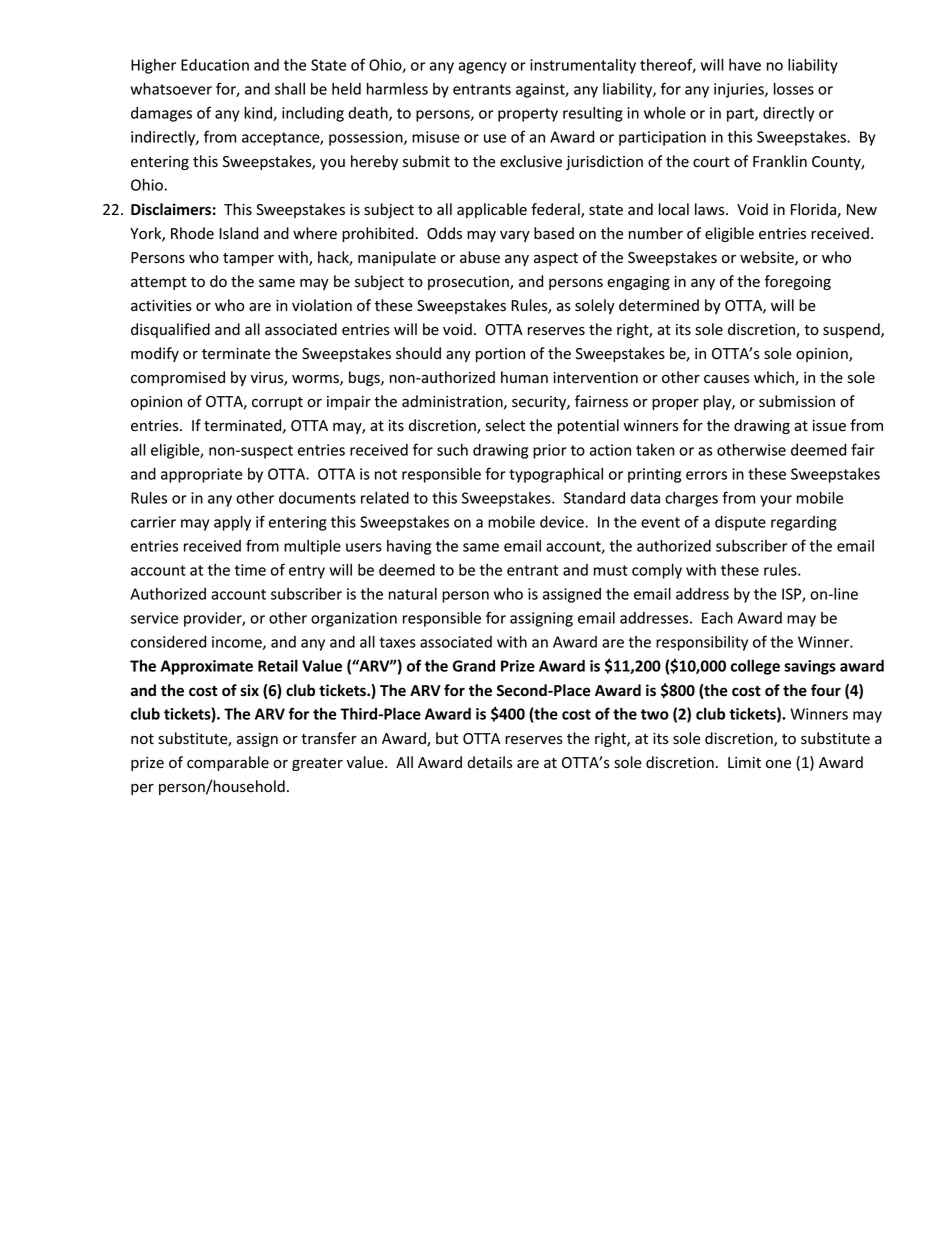  I want to click on agency, so click(482, 68).
